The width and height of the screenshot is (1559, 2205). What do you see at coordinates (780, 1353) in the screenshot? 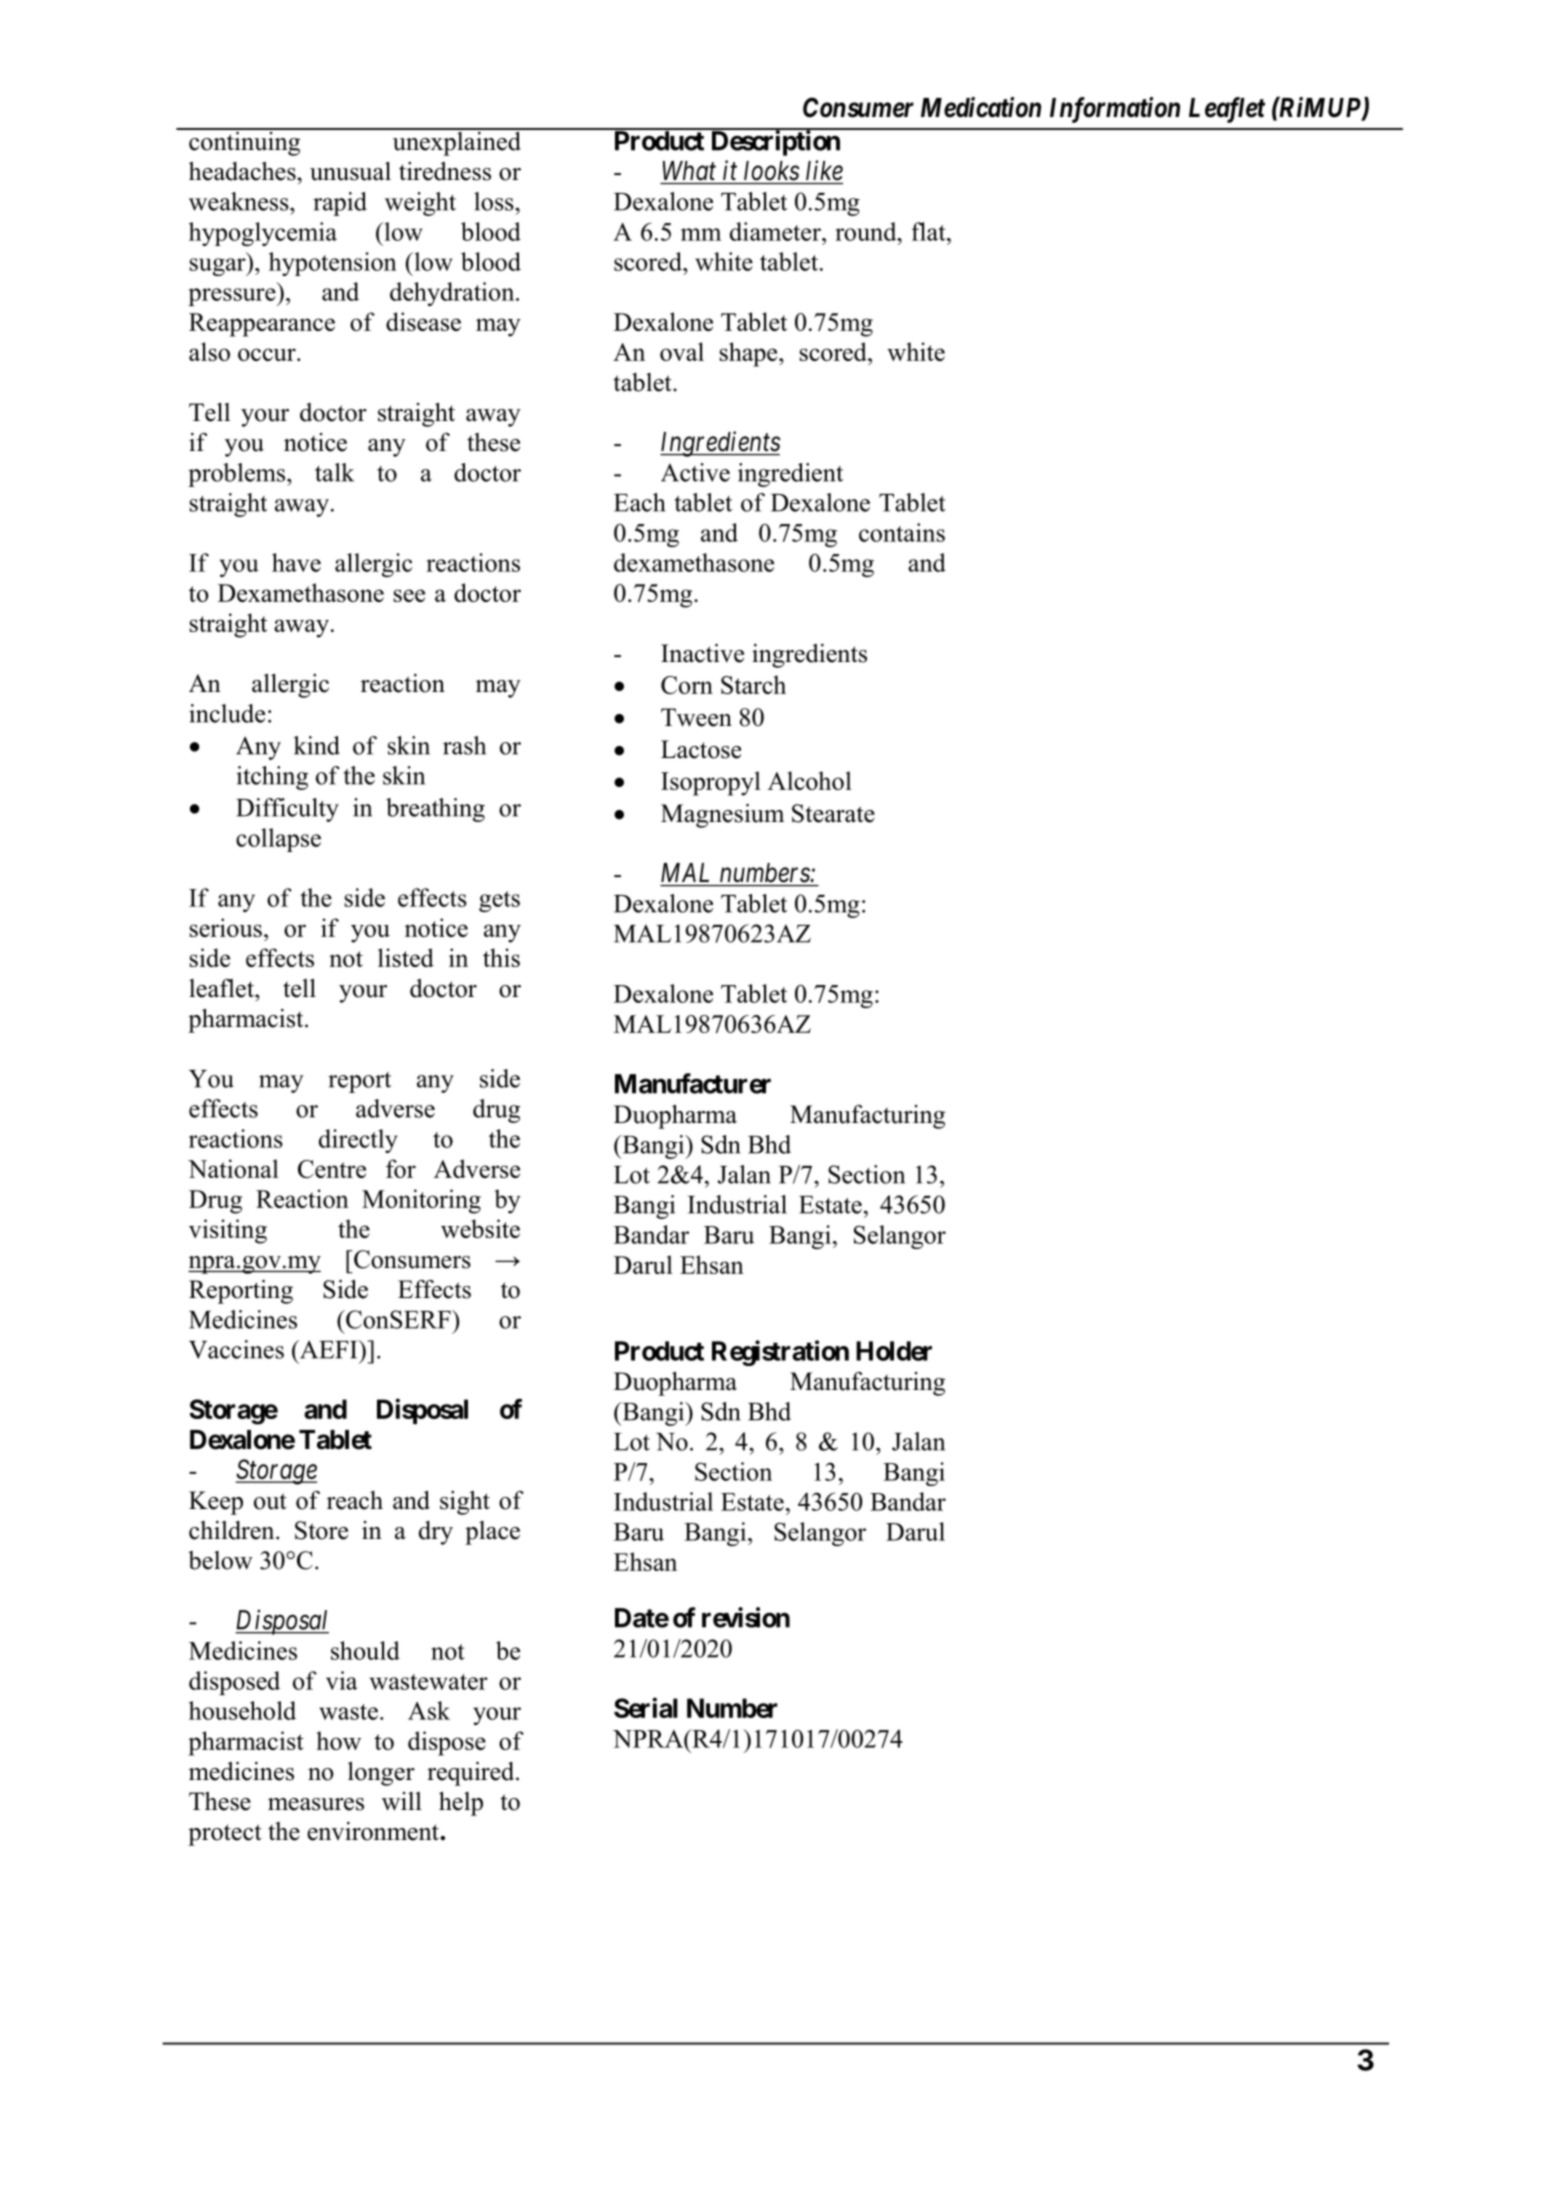
I see `Registration` at bounding box center [780, 1353].
